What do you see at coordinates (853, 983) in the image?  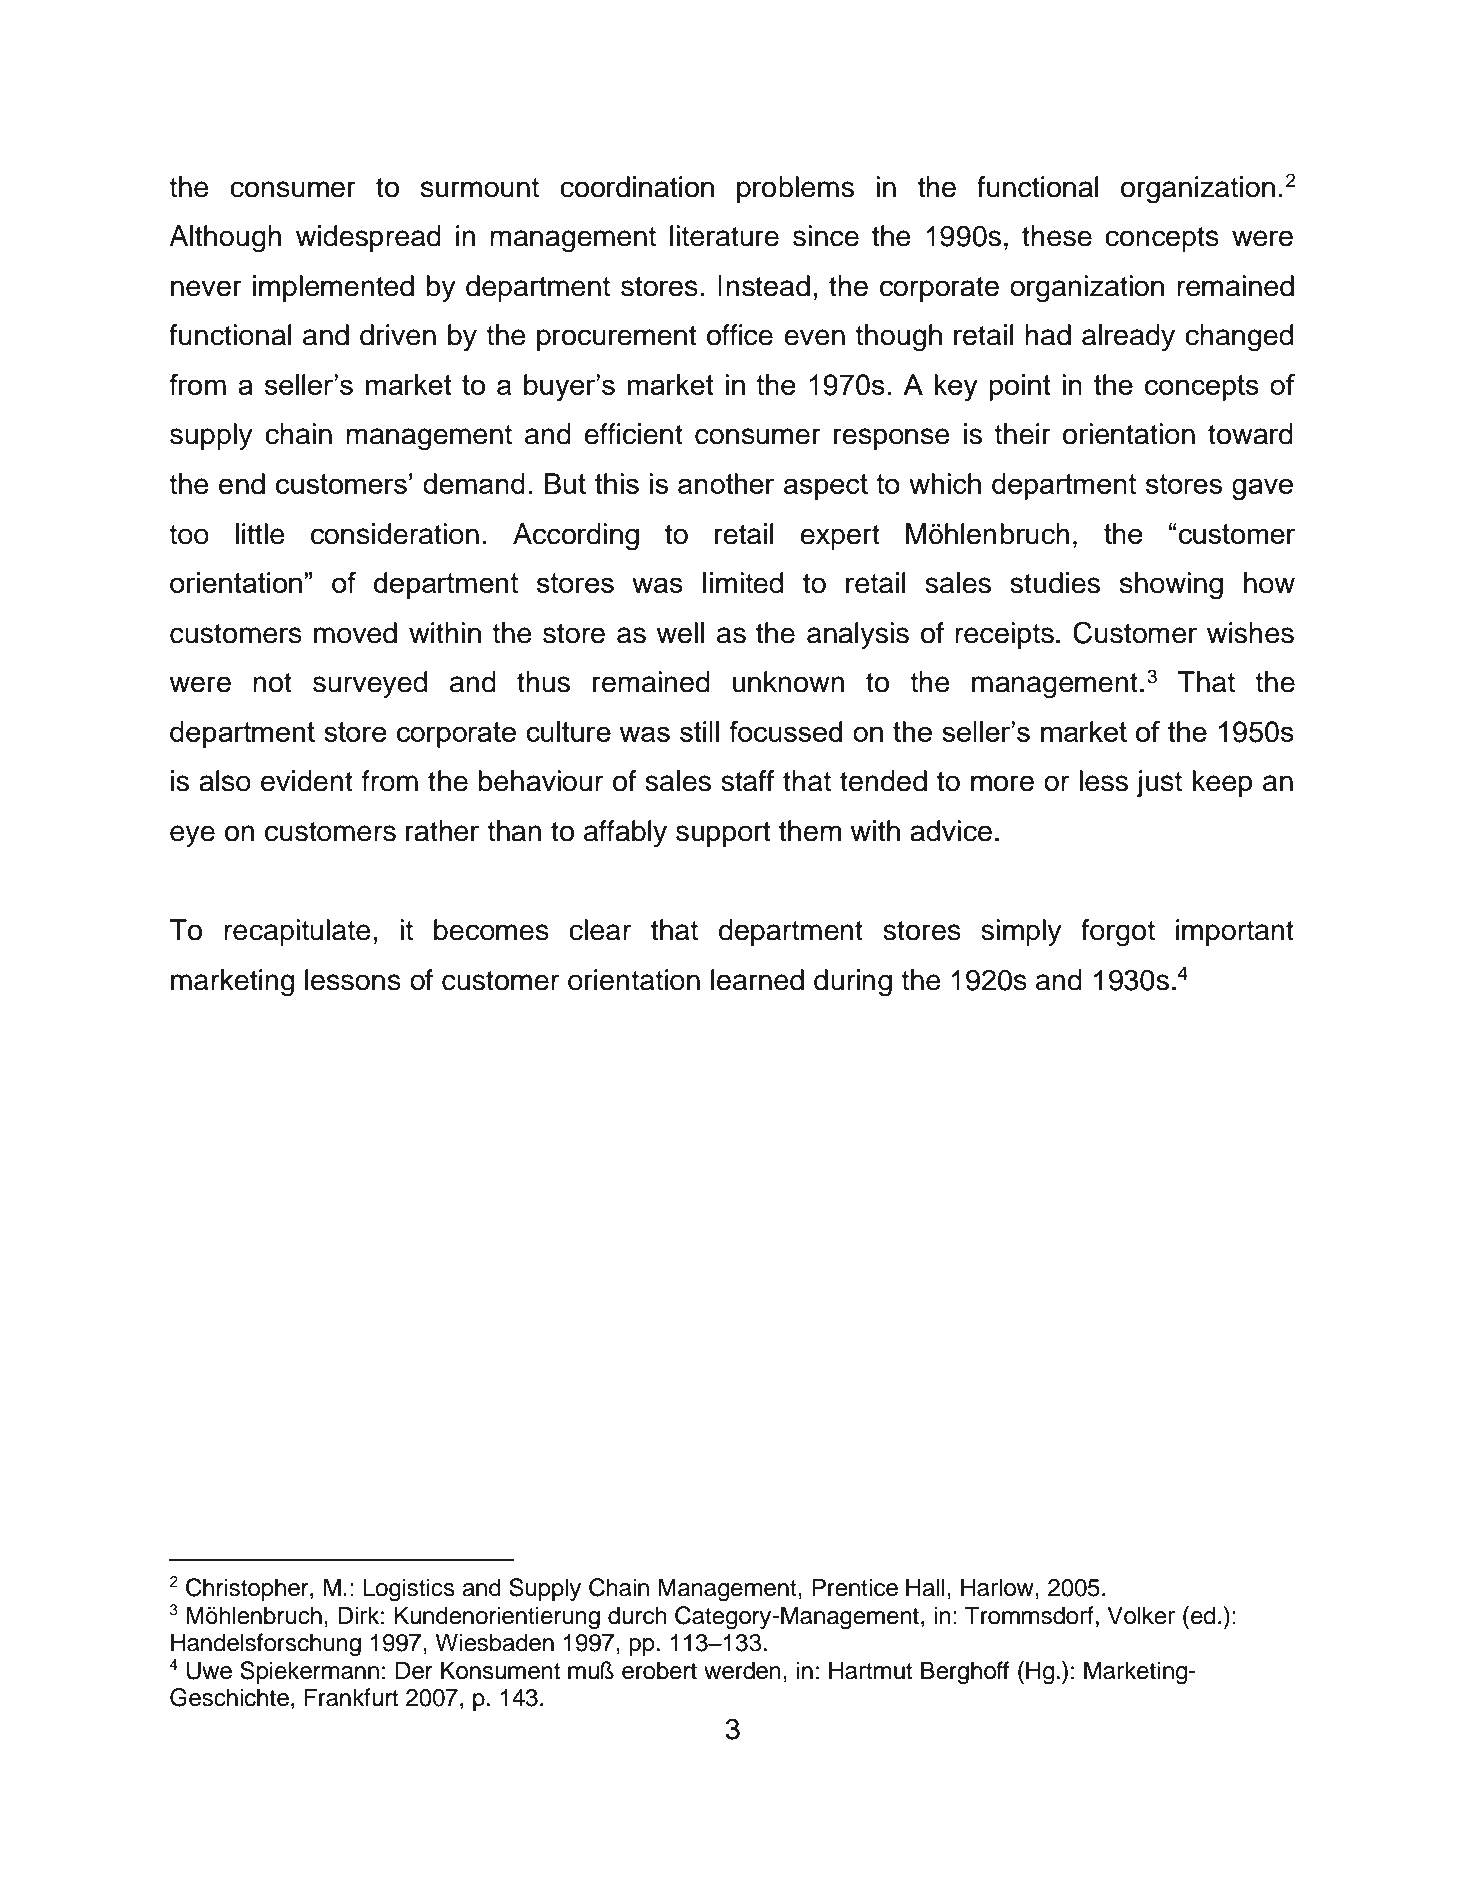 I see `during` at bounding box center [853, 983].
